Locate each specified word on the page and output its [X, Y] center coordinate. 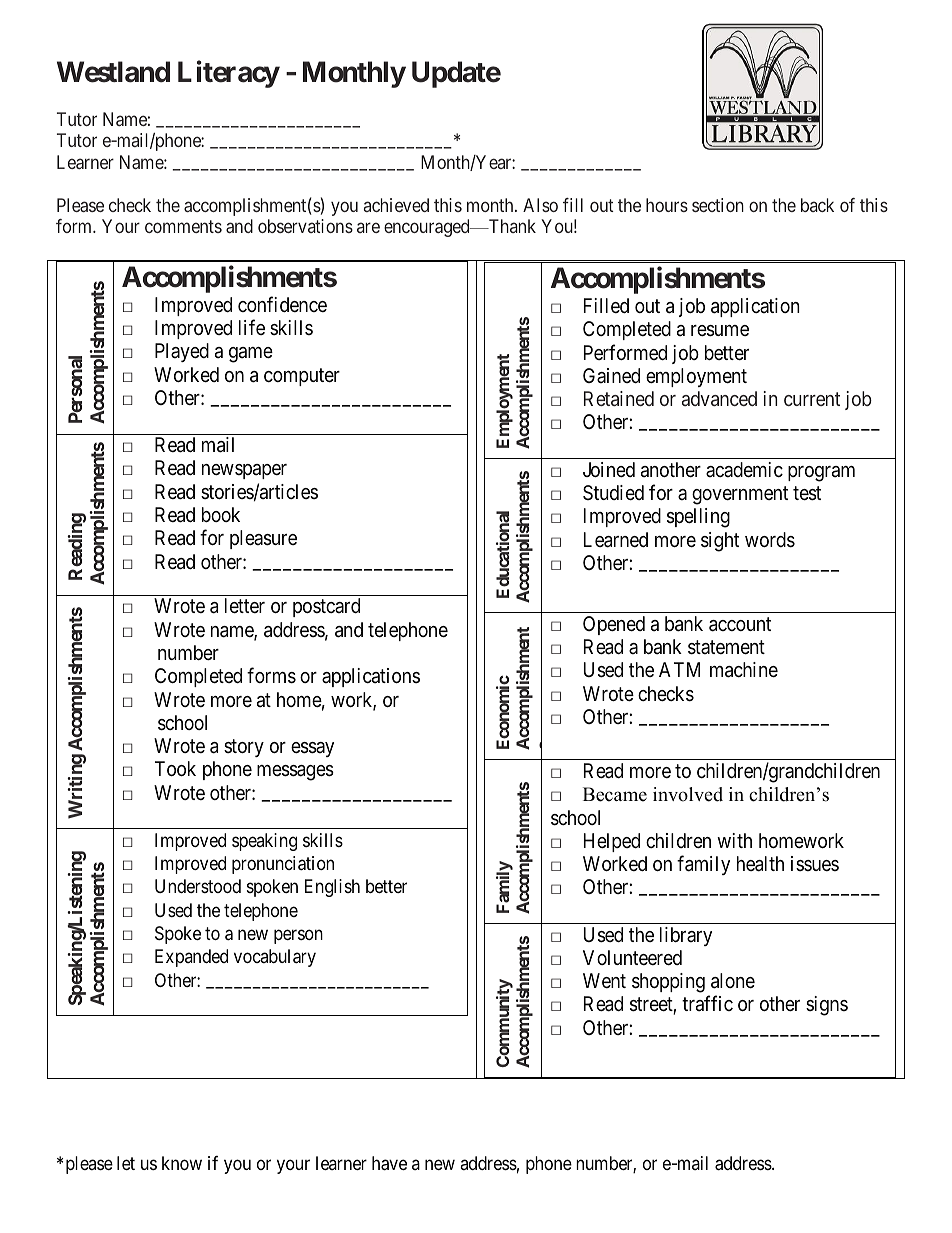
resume [720, 331]
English [332, 888]
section [718, 205]
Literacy [229, 74]
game [251, 355]
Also [540, 205]
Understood [198, 886]
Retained [619, 398]
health [760, 864]
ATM [679, 669]
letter [245, 605]
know [182, 1163]
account [740, 624]
